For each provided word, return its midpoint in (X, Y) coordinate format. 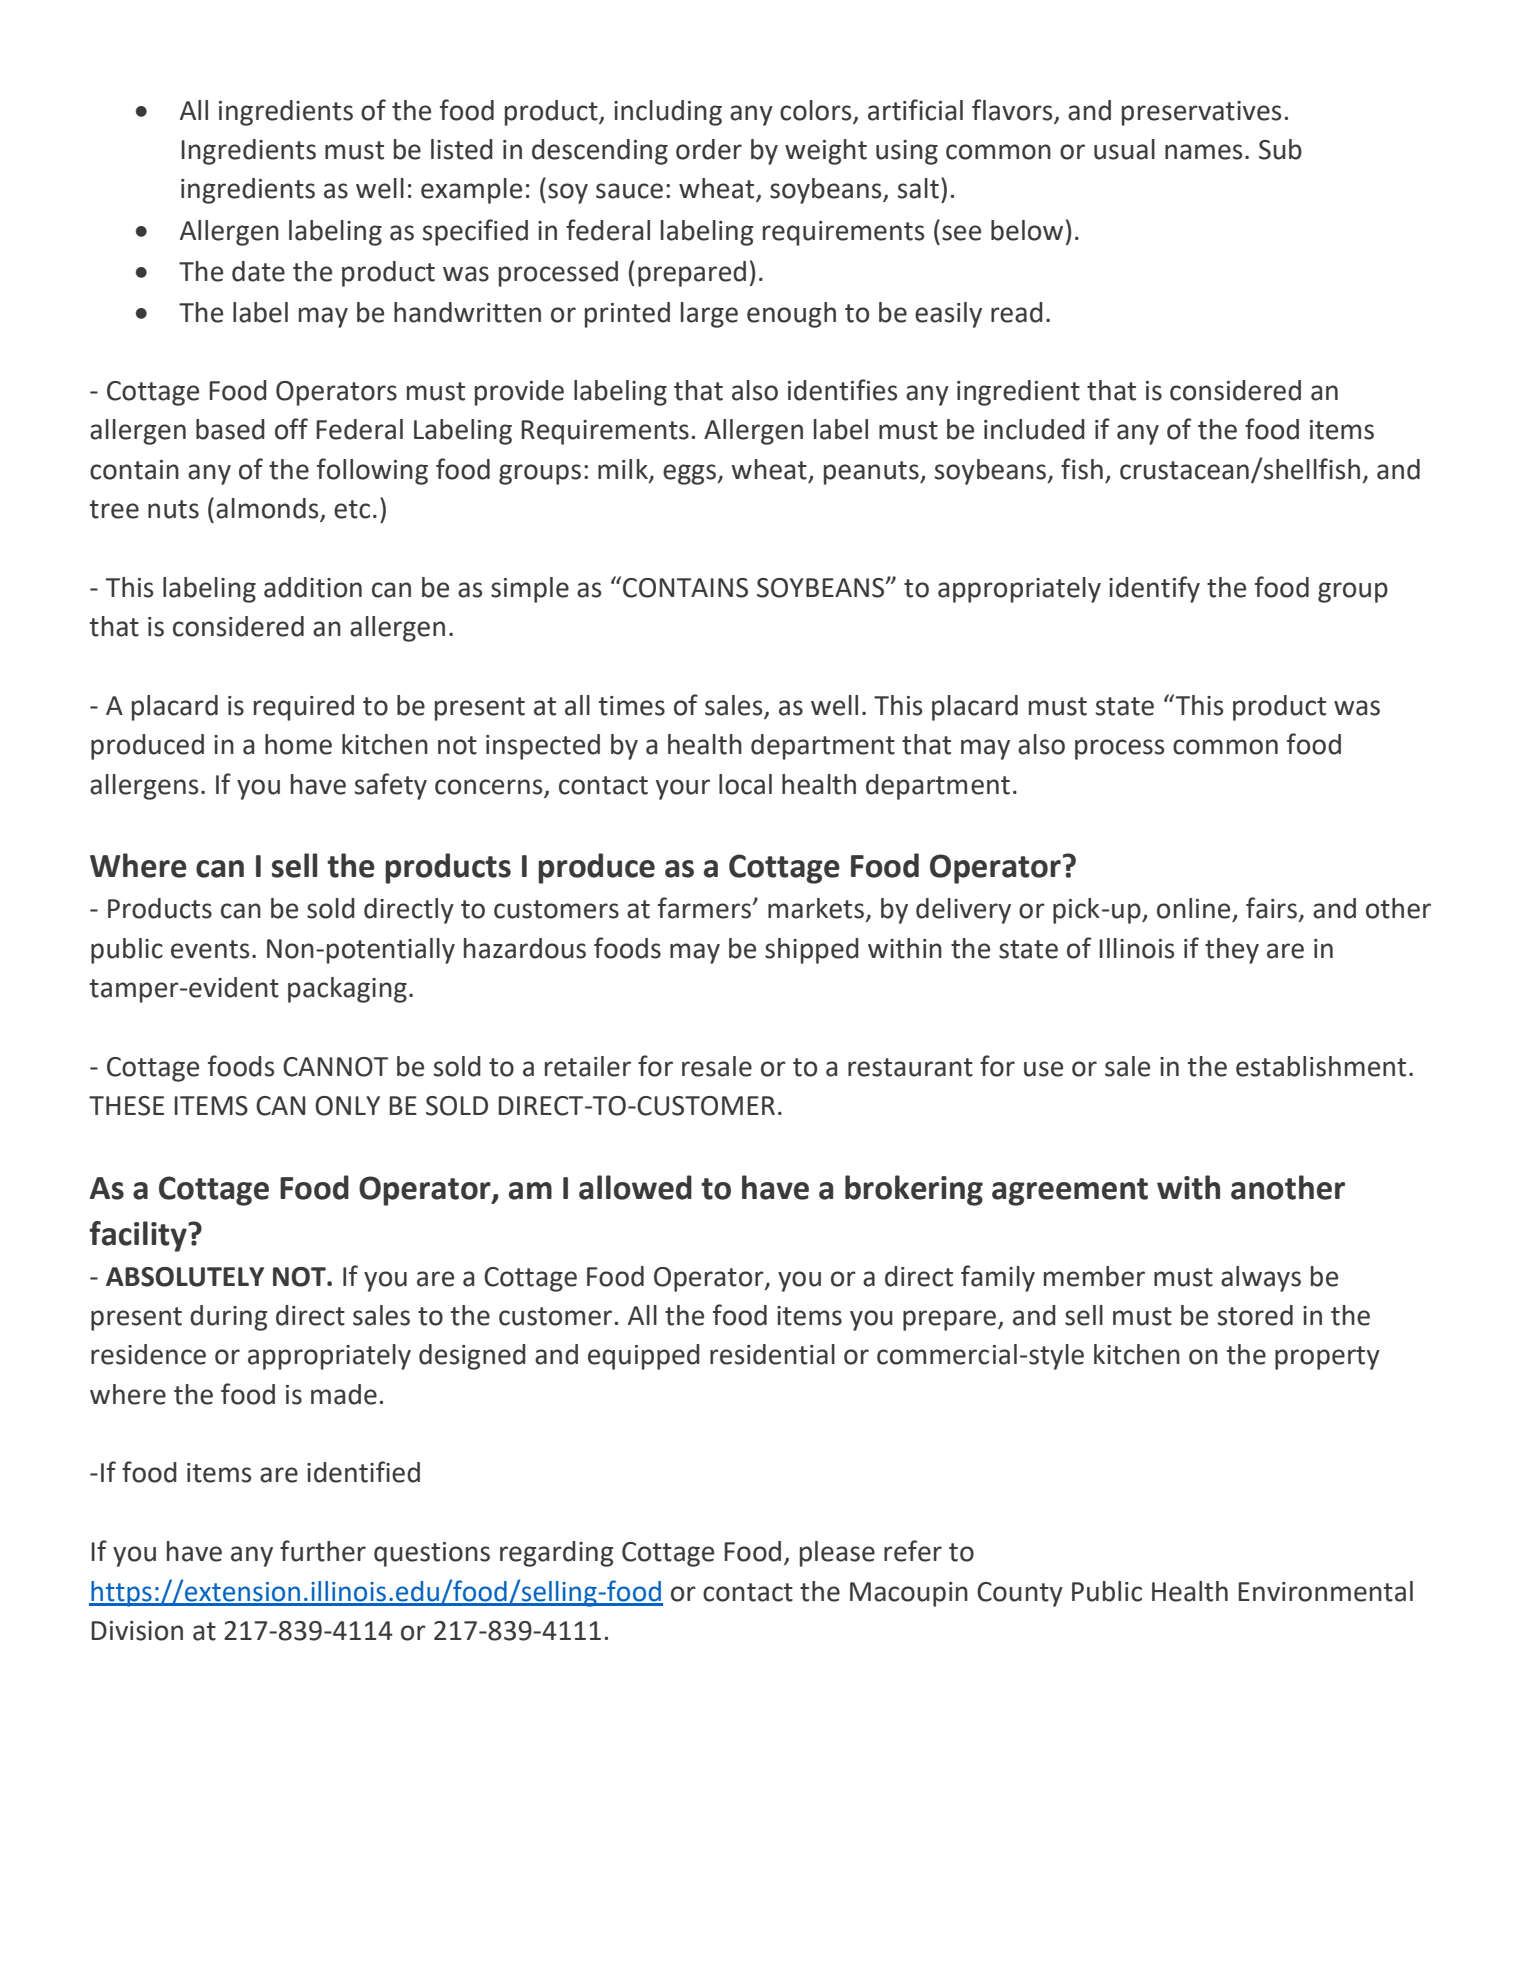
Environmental (1325, 1591)
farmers (705, 908)
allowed (635, 1187)
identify (1154, 589)
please (837, 1554)
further (323, 1551)
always (1261, 1279)
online (1193, 908)
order (709, 149)
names (1203, 152)
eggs (690, 474)
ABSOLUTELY (185, 1277)
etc (352, 509)
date (258, 271)
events (210, 949)
